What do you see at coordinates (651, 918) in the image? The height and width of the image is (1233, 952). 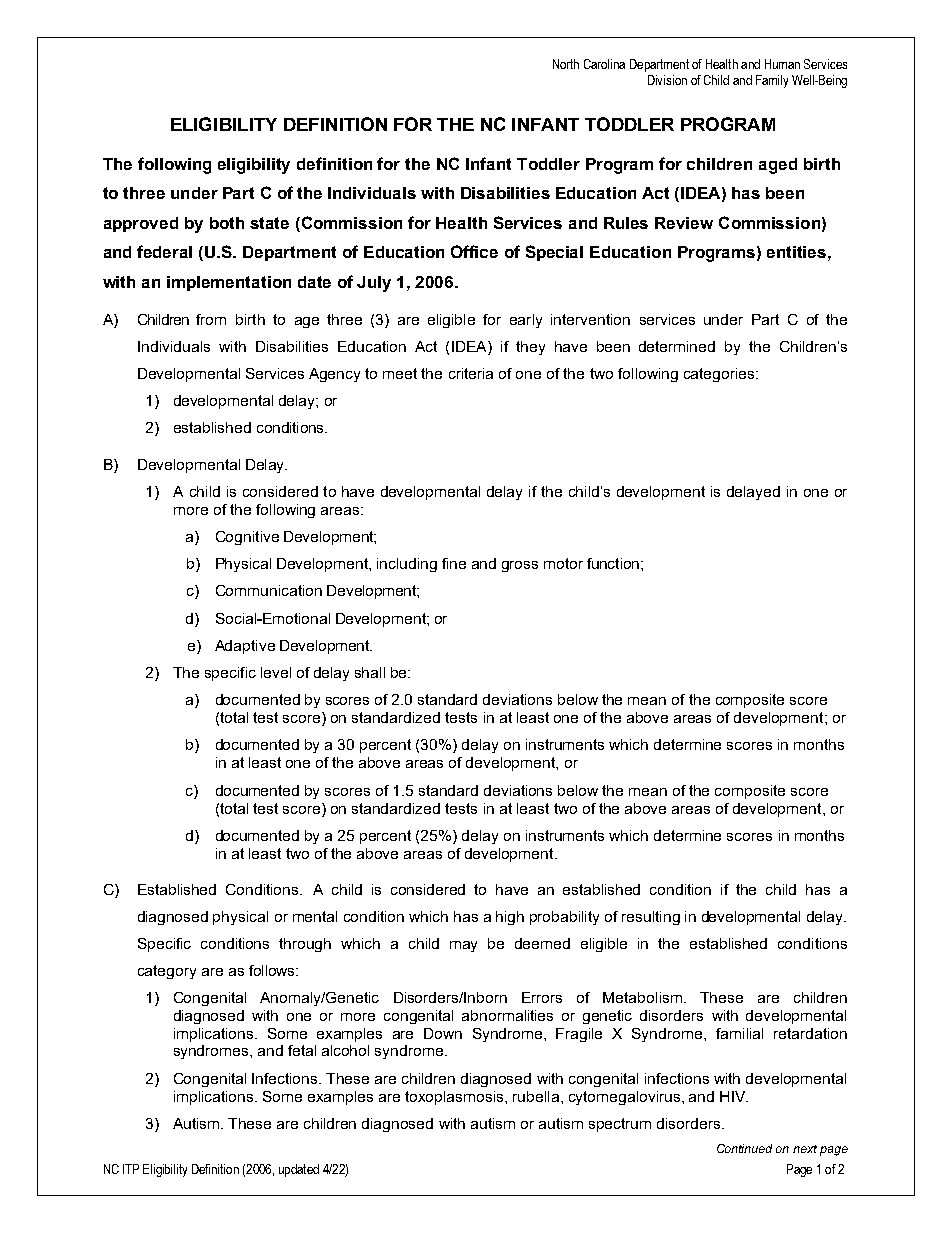 I see `resulting` at bounding box center [651, 918].
